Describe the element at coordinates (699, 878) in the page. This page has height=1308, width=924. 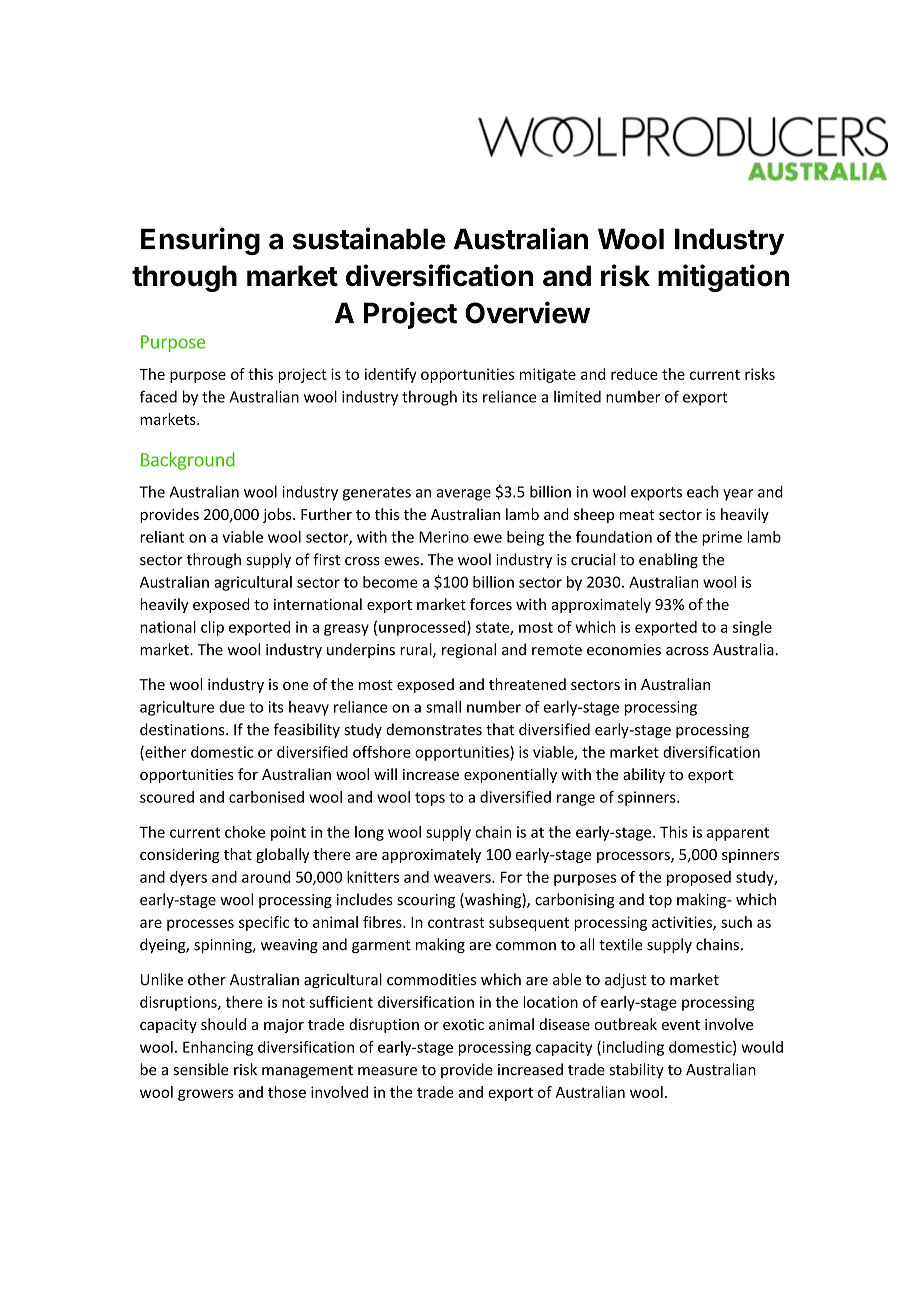
I see `proposed` at that location.
